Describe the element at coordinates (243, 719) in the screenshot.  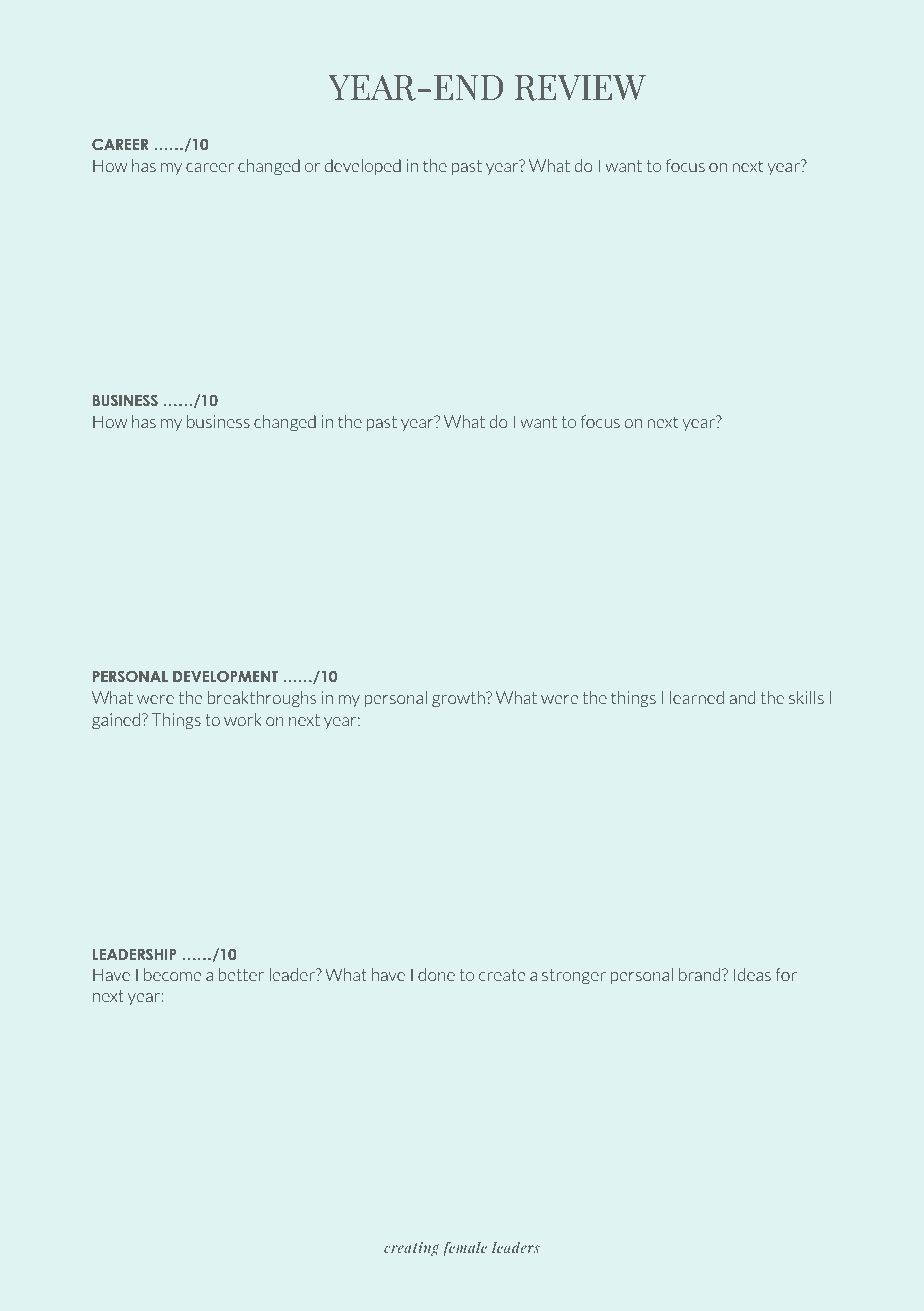
I see `work` at that location.
